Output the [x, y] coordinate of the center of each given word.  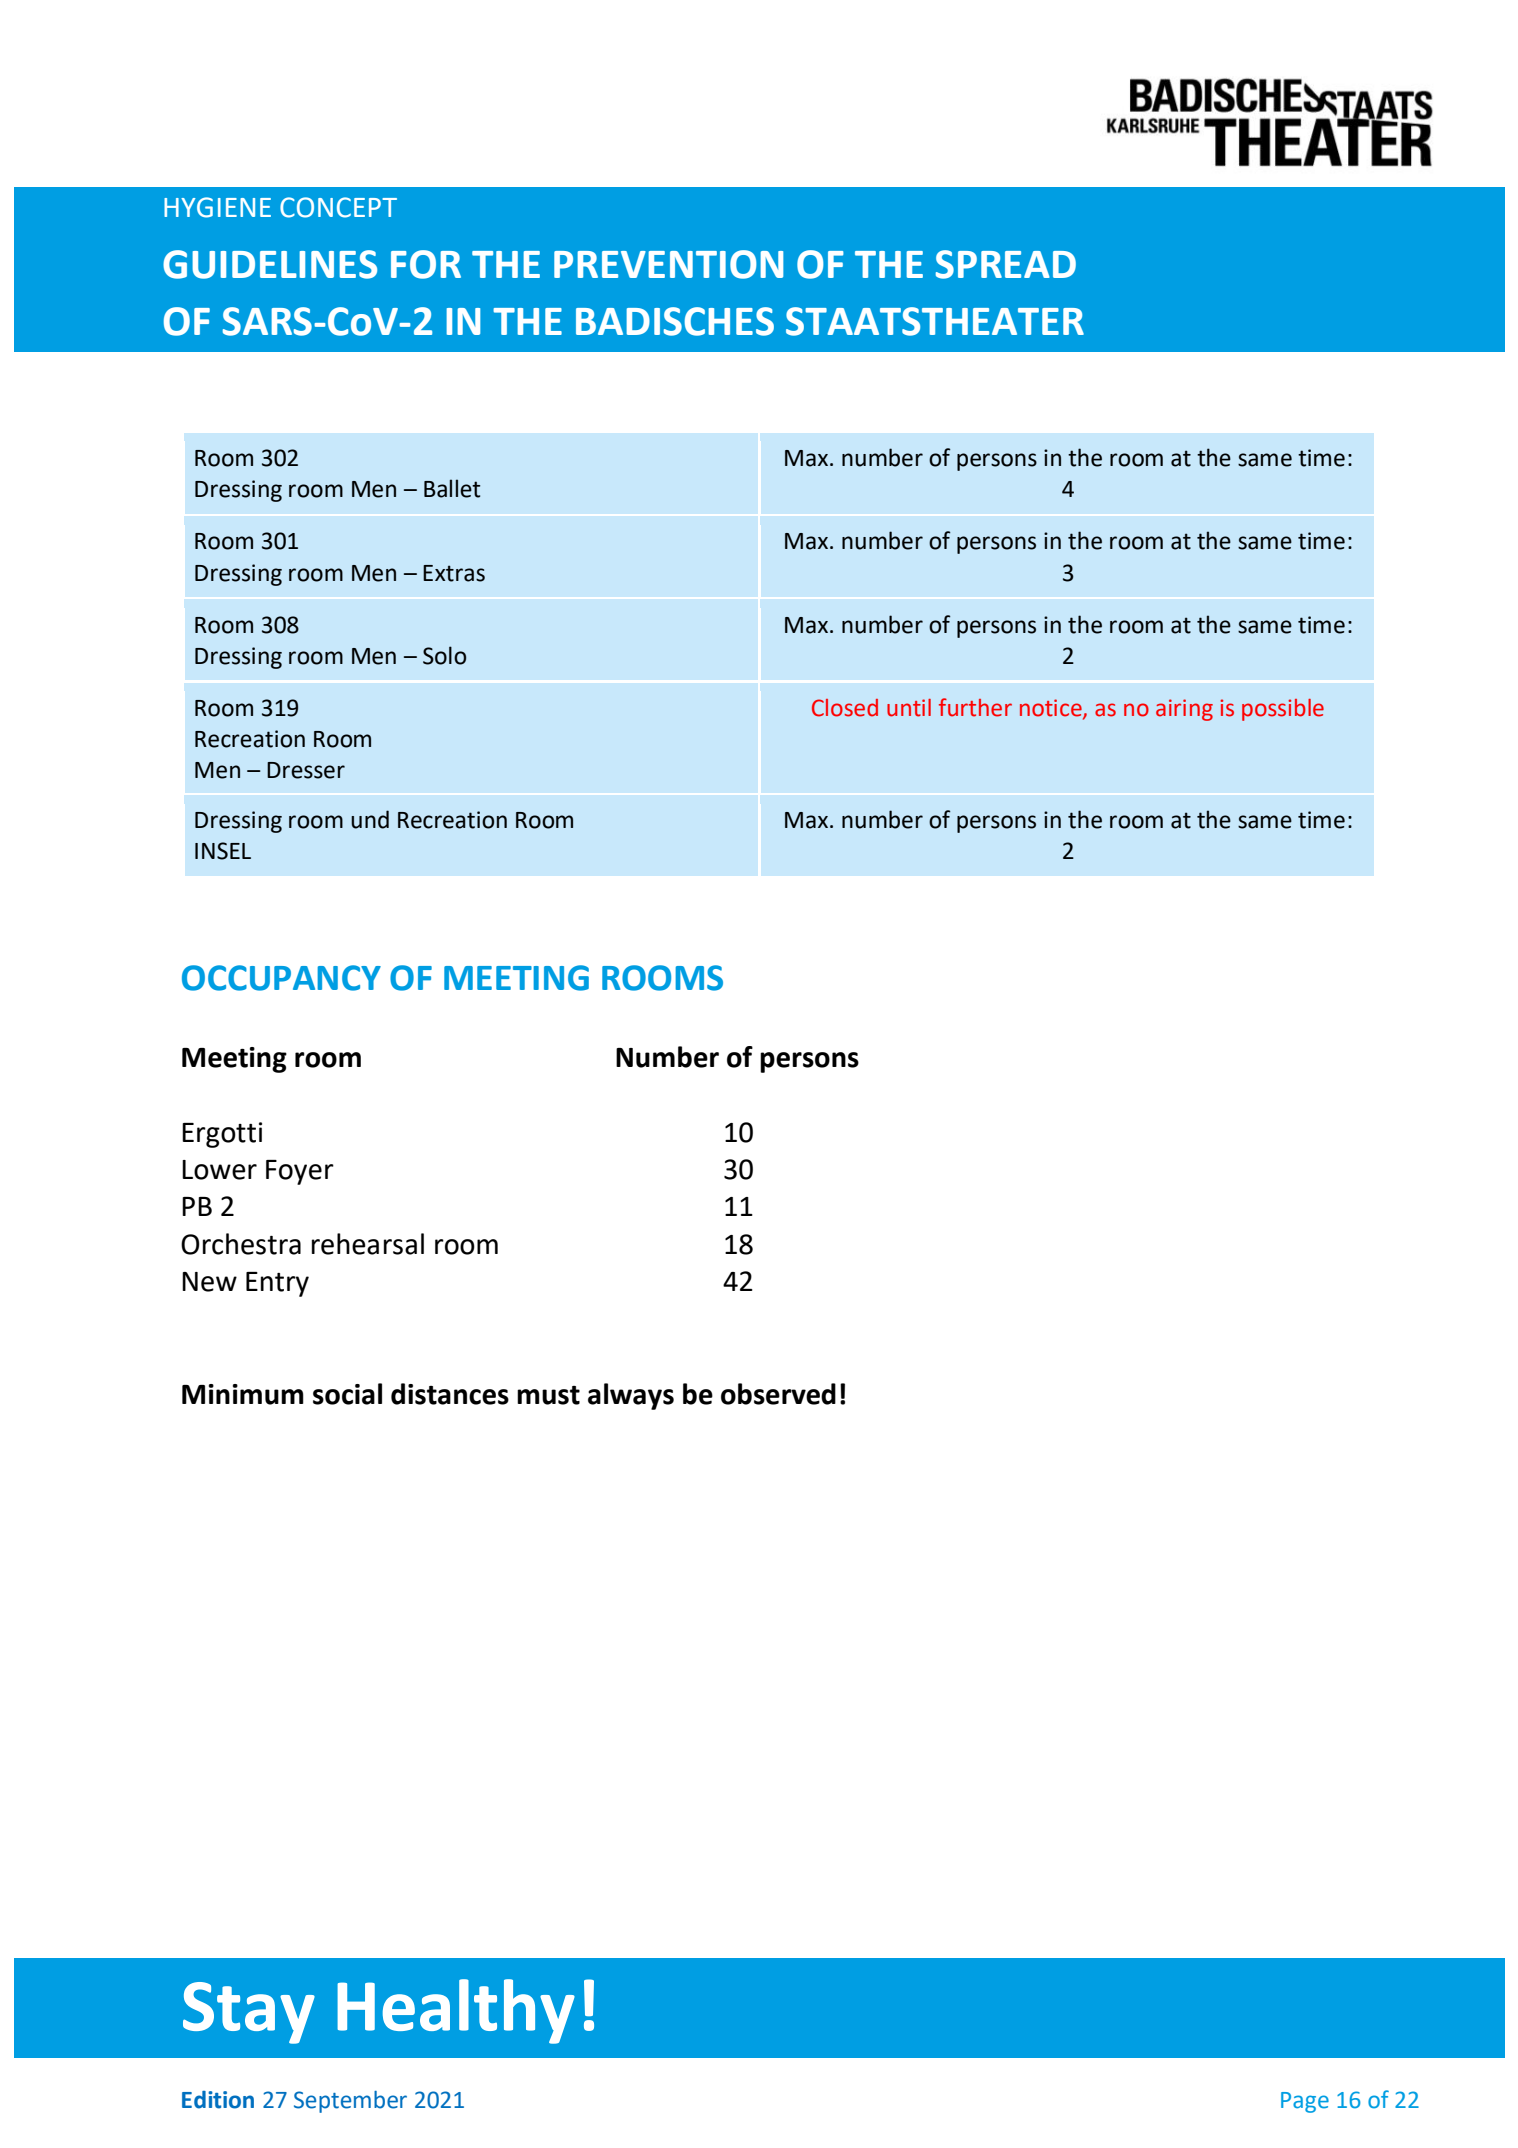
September [350, 2102]
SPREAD [1006, 264]
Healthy [456, 2011]
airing [1184, 710]
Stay [249, 2013]
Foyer [300, 1172]
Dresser [306, 770]
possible [1283, 710]
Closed [845, 708]
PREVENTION [668, 264]
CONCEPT [338, 207]
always [631, 1396]
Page [1305, 2102]
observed [778, 1394]
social [347, 1394]
